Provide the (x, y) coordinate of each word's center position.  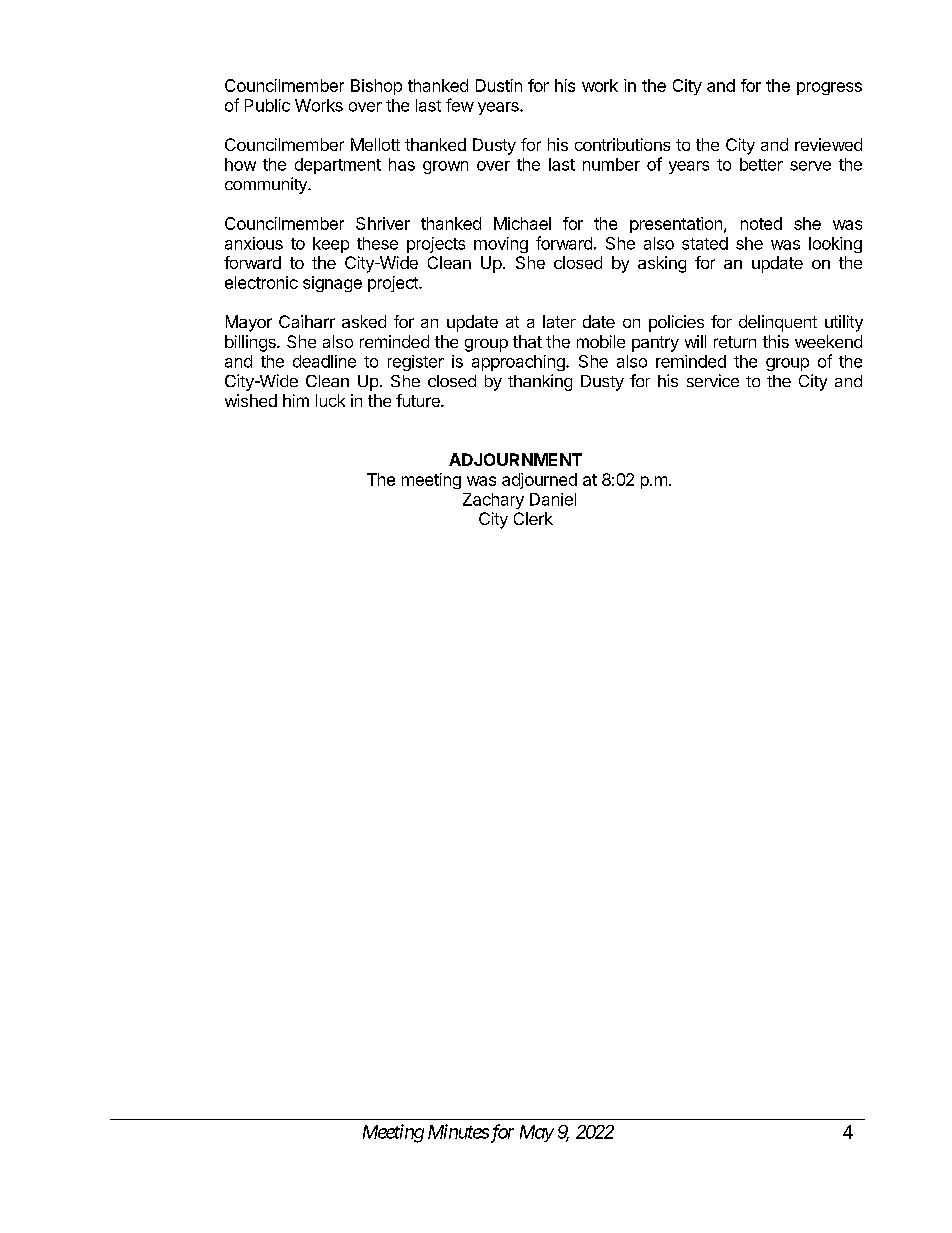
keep (331, 245)
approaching (519, 363)
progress (829, 88)
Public (267, 105)
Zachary (493, 501)
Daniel (553, 499)
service (713, 380)
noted (761, 223)
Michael (522, 223)
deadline (324, 361)
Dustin (499, 85)
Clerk (533, 518)
